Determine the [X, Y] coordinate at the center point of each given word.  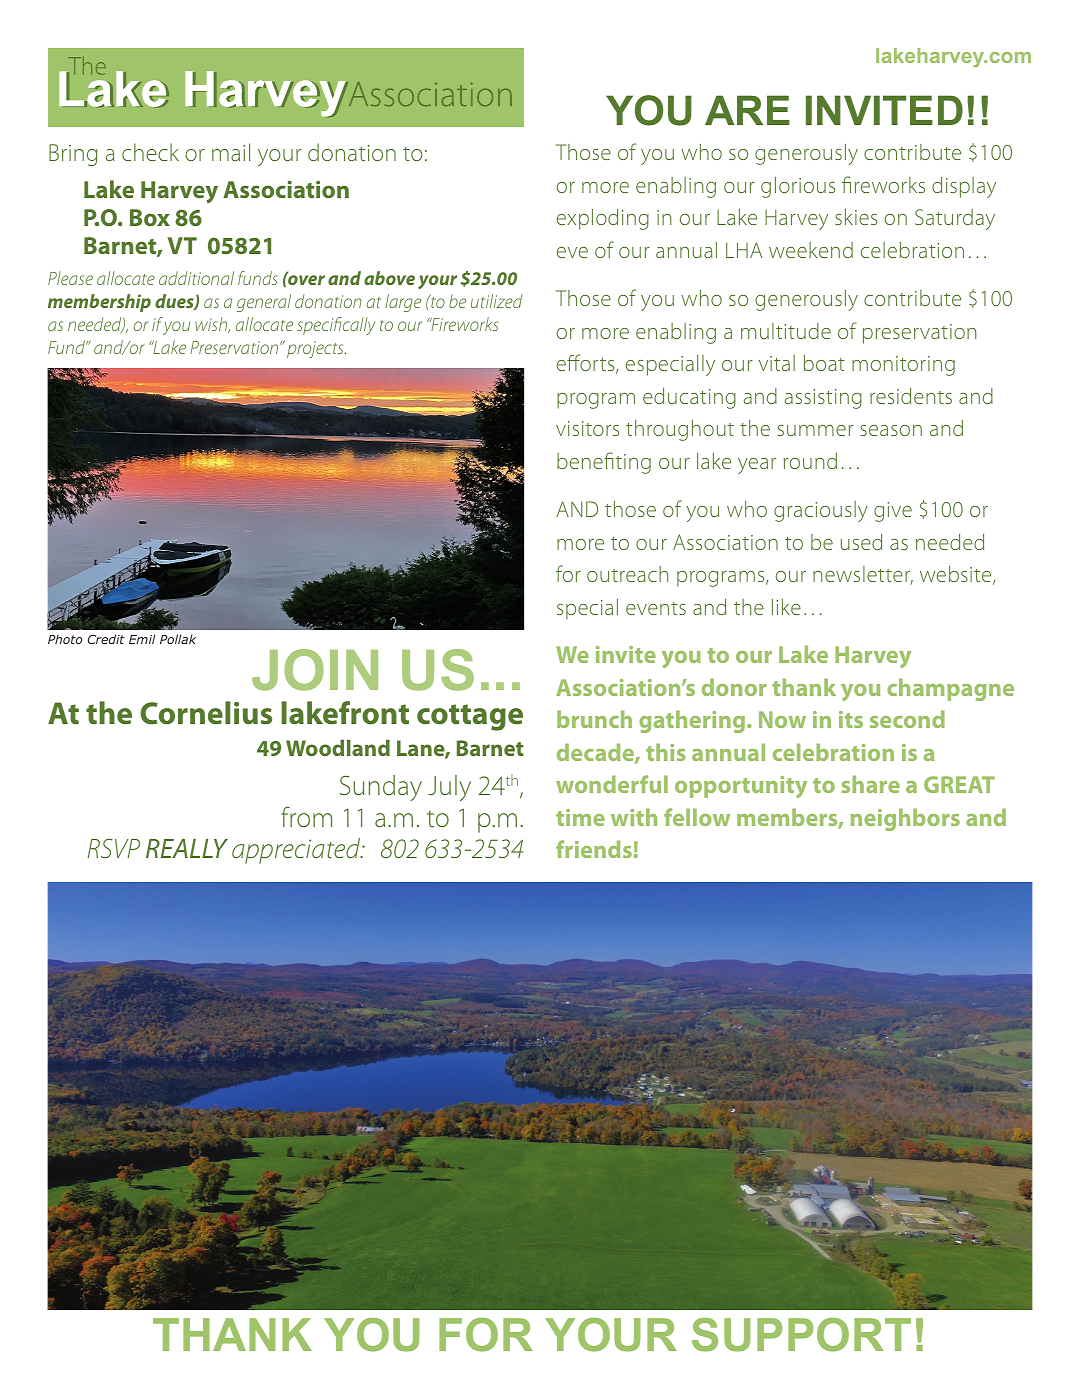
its [851, 719]
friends [594, 849]
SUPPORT [801, 1335]
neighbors [905, 819]
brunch [594, 719]
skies [856, 217]
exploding [603, 219]
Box [150, 217]
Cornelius [206, 713]
